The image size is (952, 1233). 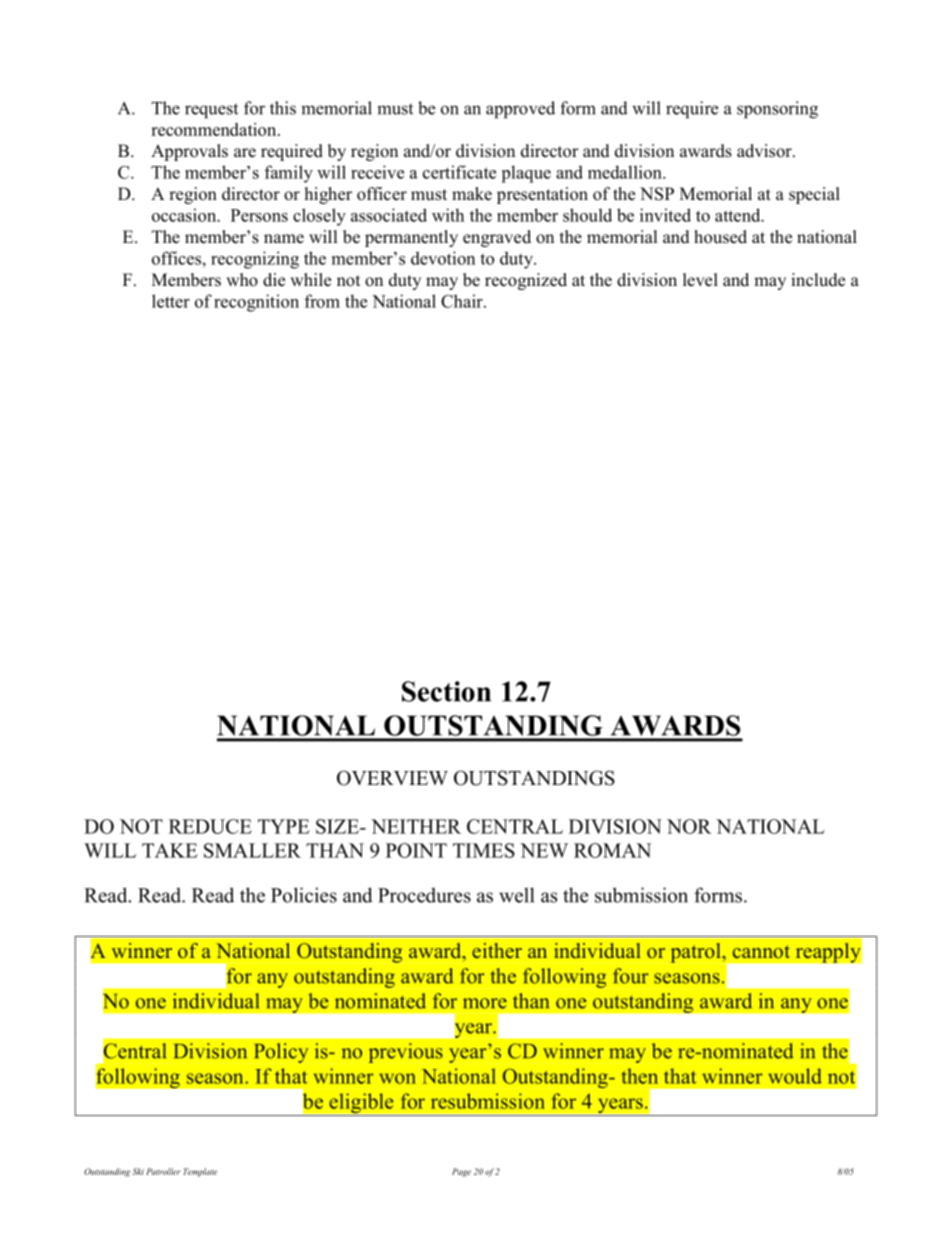 I want to click on Template, so click(x=200, y=1172).
